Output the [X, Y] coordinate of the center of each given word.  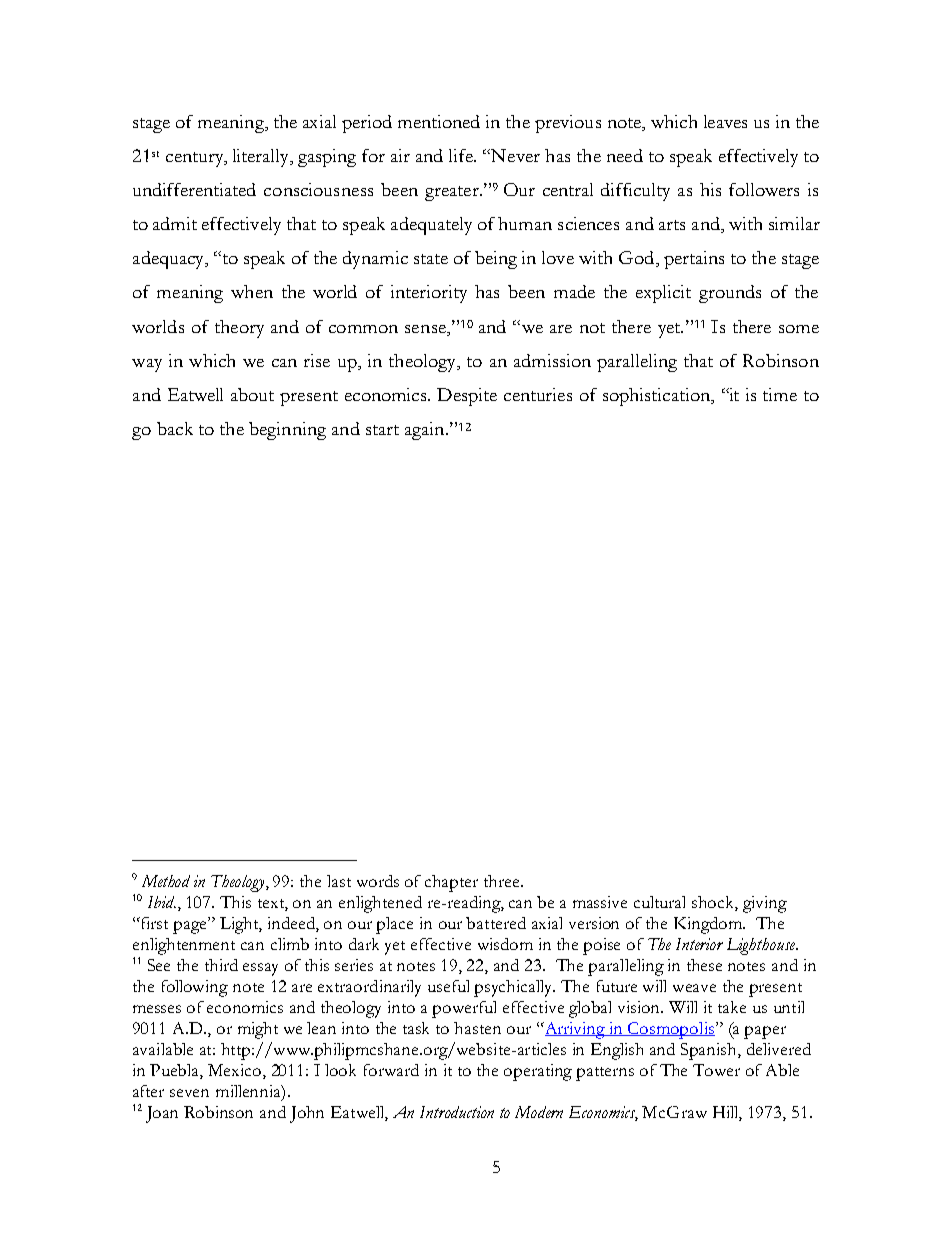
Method [166, 881]
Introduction [457, 1112]
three [503, 881]
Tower [716, 1070]
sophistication [658, 397]
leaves [725, 121]
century [196, 159]
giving [765, 904]
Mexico [236, 1071]
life [462, 155]
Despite [467, 397]
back [175, 428]
